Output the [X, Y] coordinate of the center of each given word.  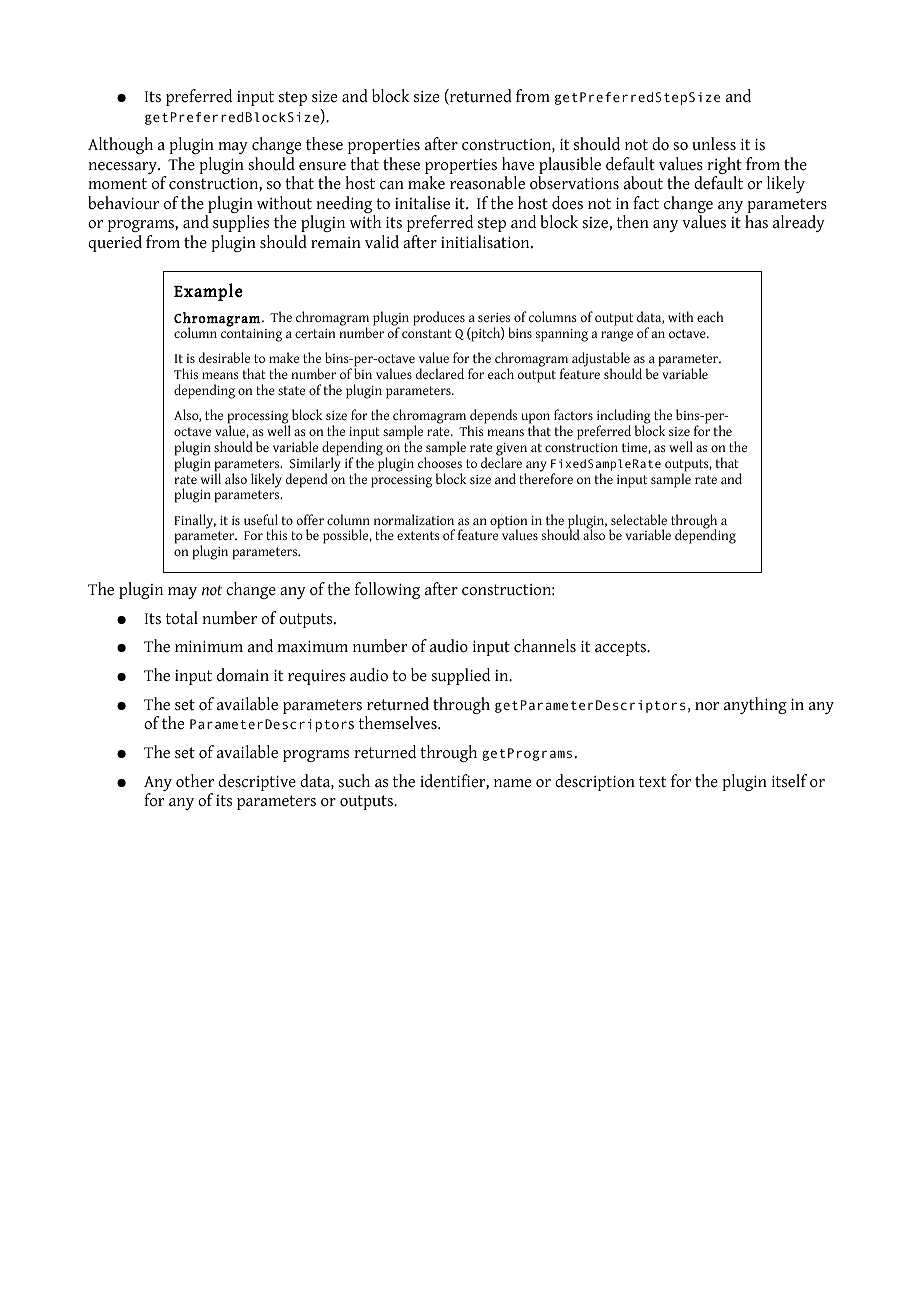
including [624, 418]
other [195, 781]
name [512, 783]
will [210, 477]
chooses [440, 461]
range [617, 336]
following [387, 590]
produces [439, 318]
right [724, 167]
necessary [123, 168]
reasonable [487, 183]
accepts [621, 648]
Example [208, 292]
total [182, 618]
